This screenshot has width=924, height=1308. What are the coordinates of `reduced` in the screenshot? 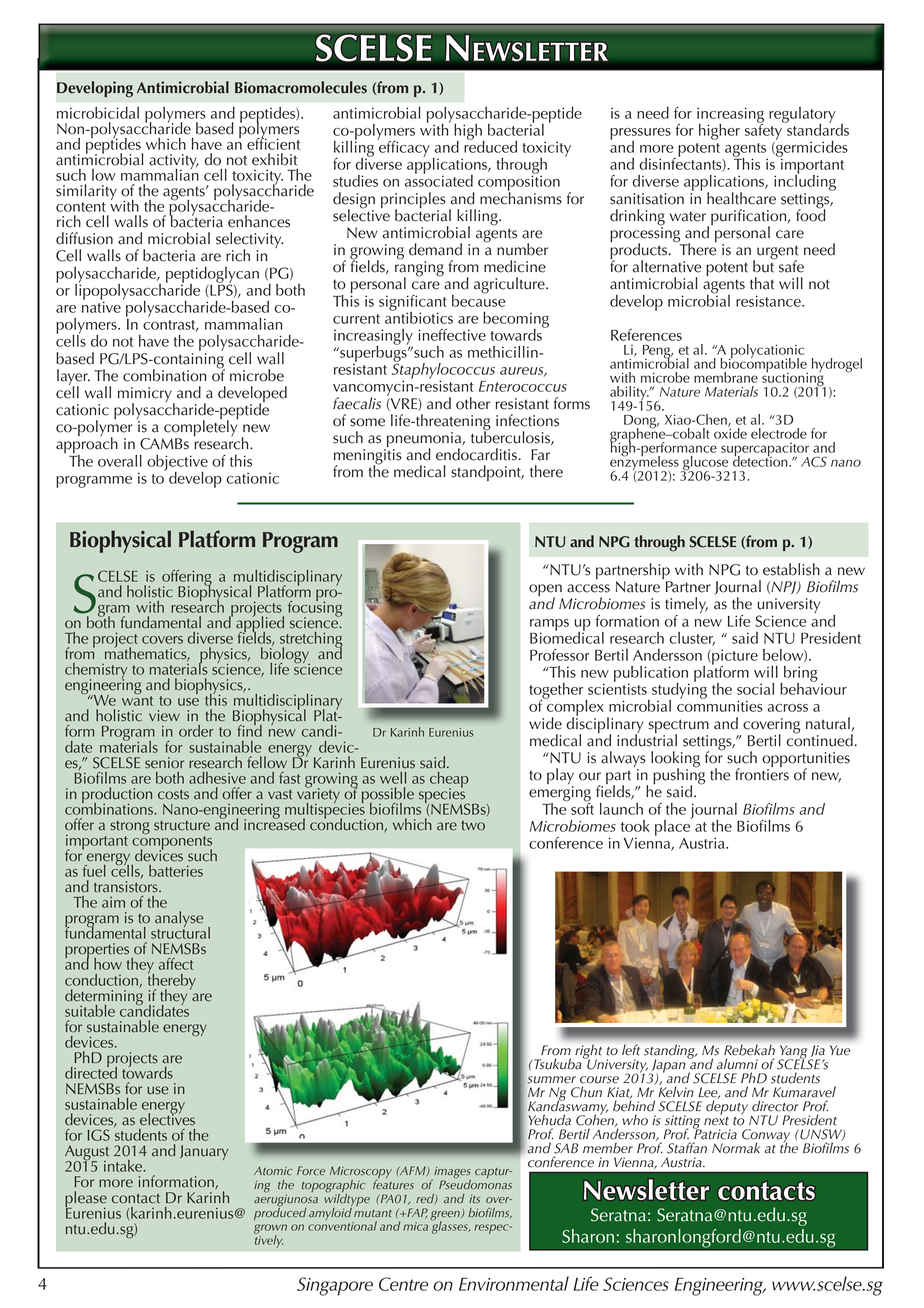 It's located at (490, 145).
